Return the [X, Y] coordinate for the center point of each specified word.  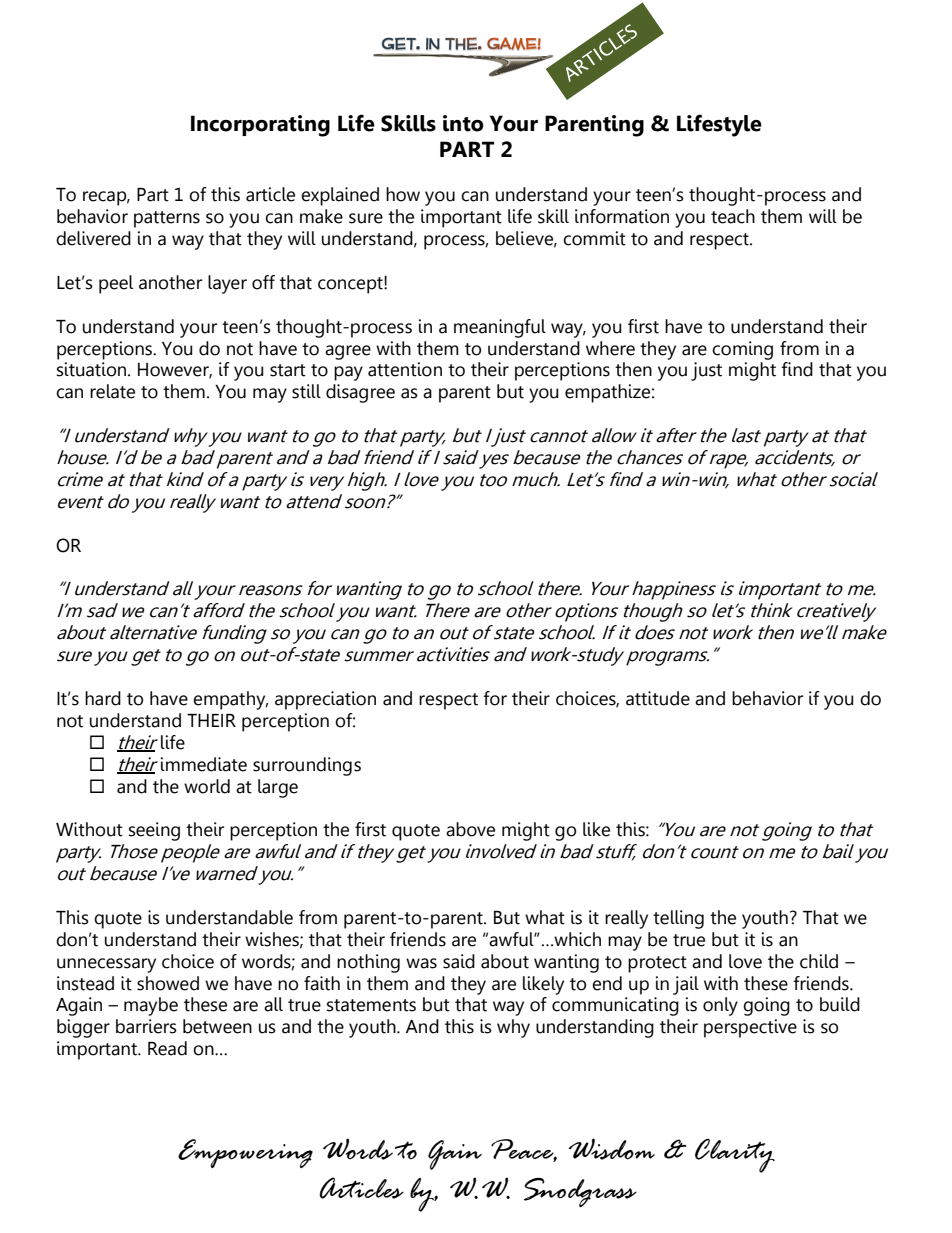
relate [112, 391]
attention [405, 369]
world [207, 786]
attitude [658, 698]
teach [733, 216]
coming [742, 350]
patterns [167, 219]
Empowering [245, 1153]
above [470, 829]
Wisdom [612, 1149]
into [463, 123]
